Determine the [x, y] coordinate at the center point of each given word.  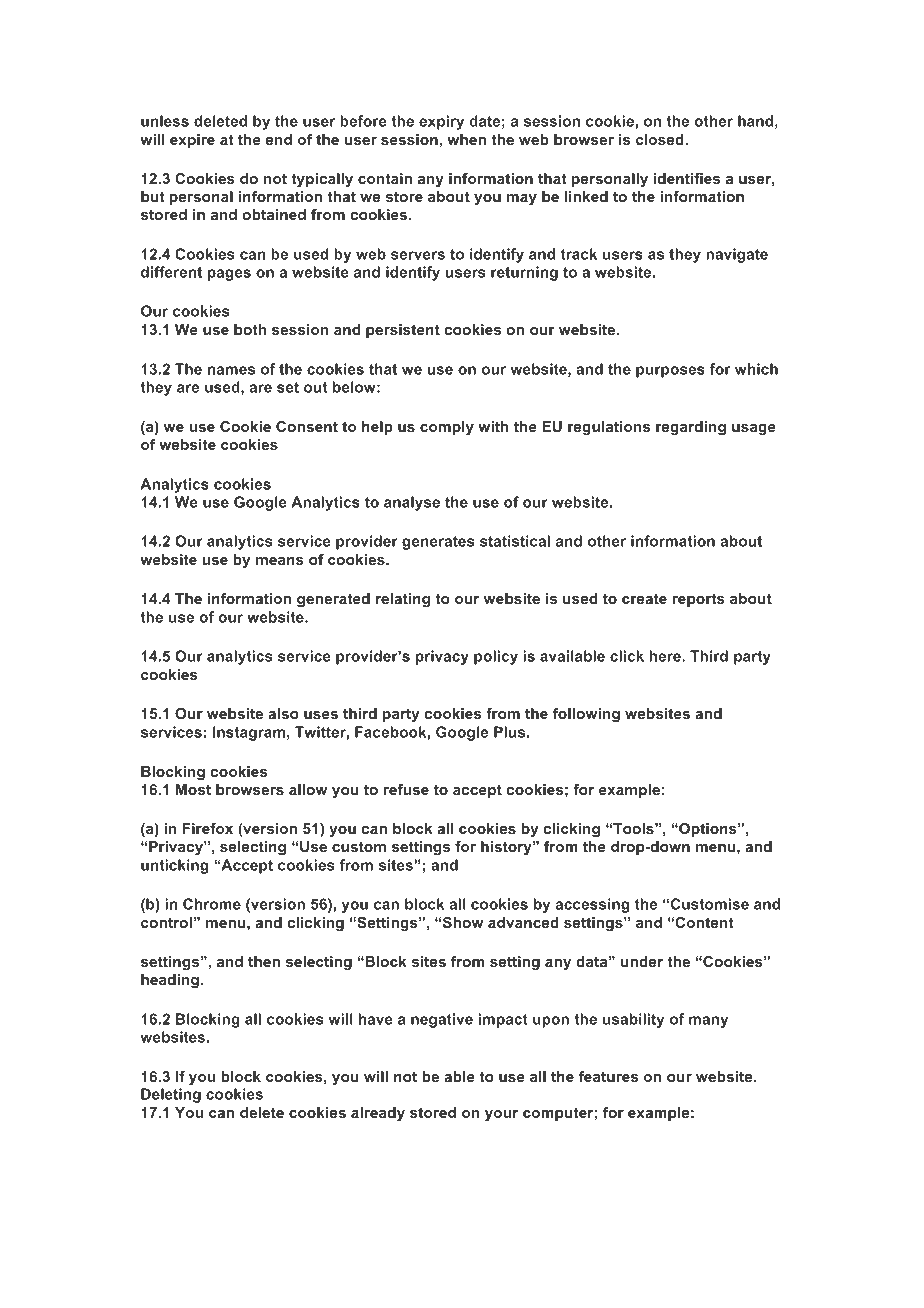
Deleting [171, 1095]
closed [661, 139]
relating [403, 600]
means [280, 561]
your [501, 1115]
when [466, 139]
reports [698, 600]
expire [192, 141]
